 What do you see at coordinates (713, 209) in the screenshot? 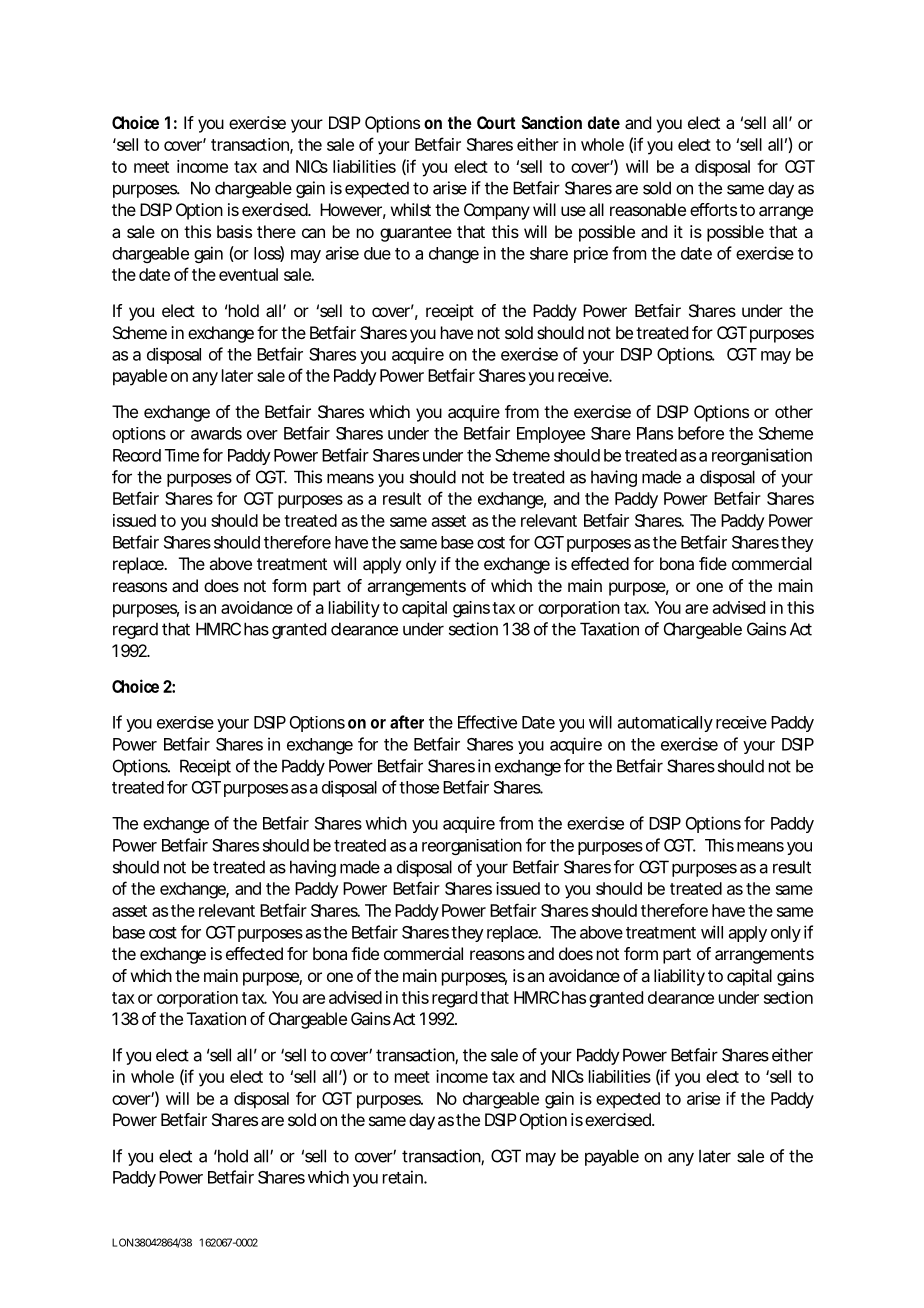
I see `efforts` at bounding box center [713, 209].
